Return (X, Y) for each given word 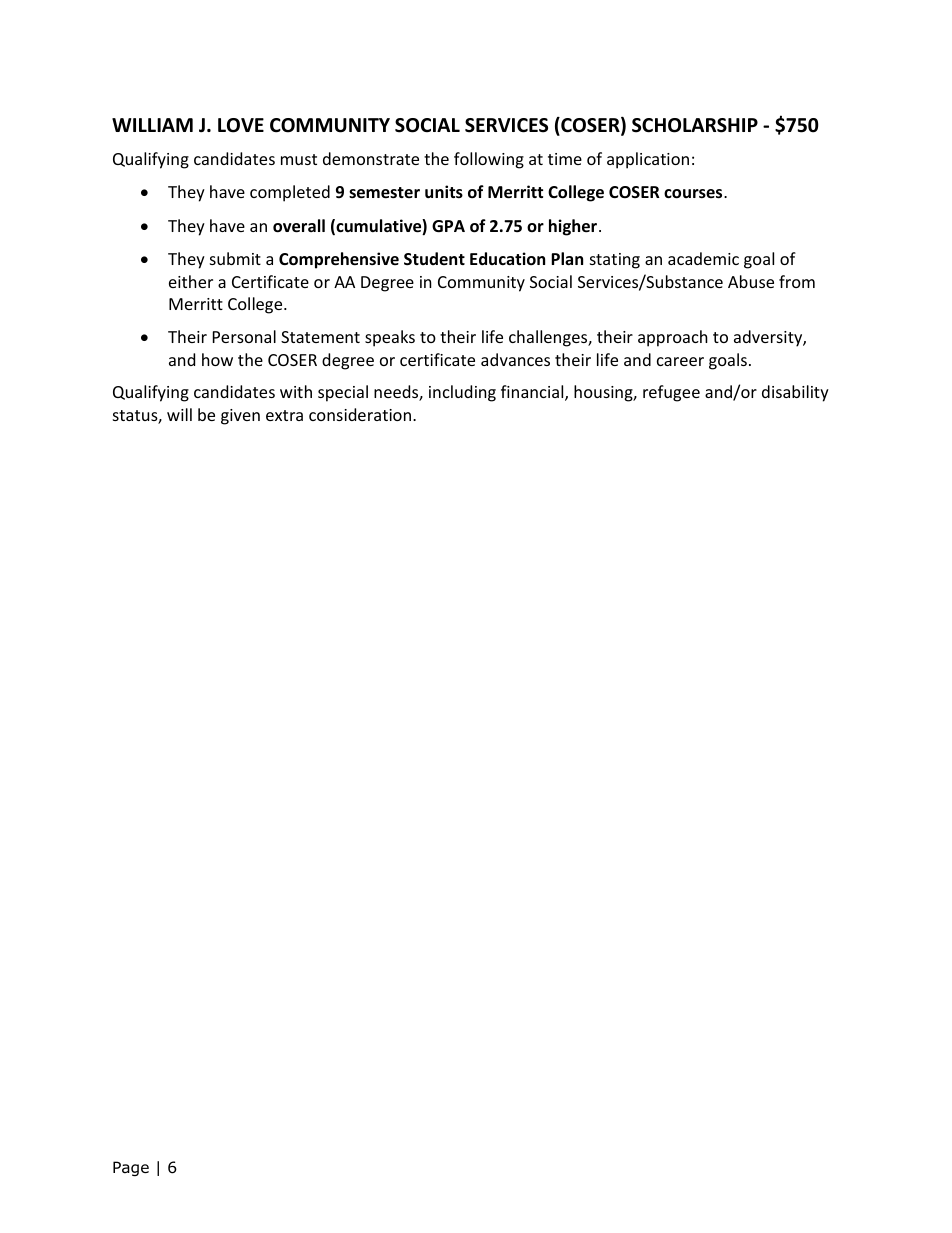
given (240, 417)
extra (284, 415)
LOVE (241, 125)
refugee (671, 393)
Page (131, 1168)
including (462, 393)
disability (795, 393)
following (489, 160)
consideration (360, 414)
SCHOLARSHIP (695, 125)
